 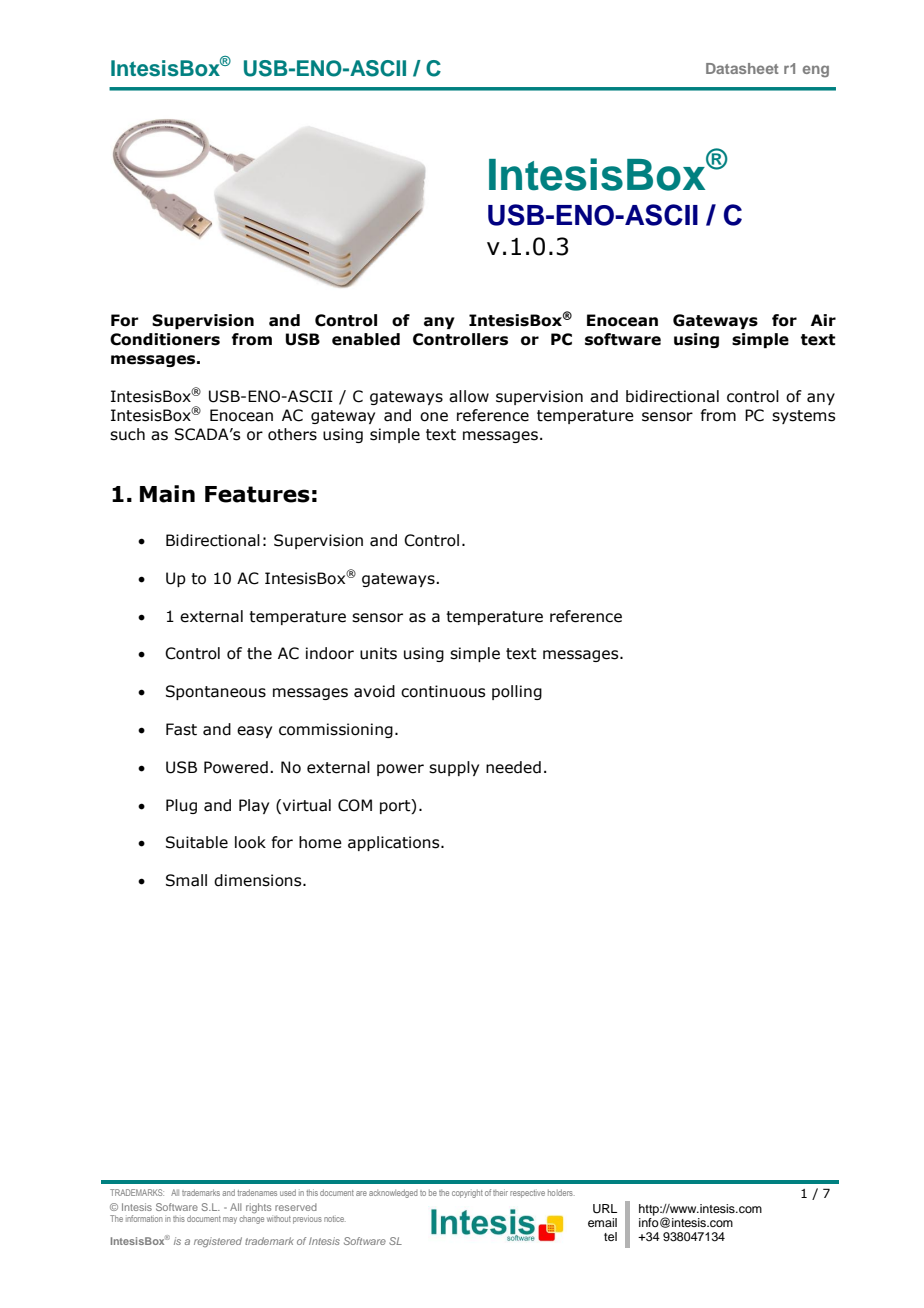 What do you see at coordinates (605, 1209) in the screenshot?
I see `URL` at bounding box center [605, 1209].
